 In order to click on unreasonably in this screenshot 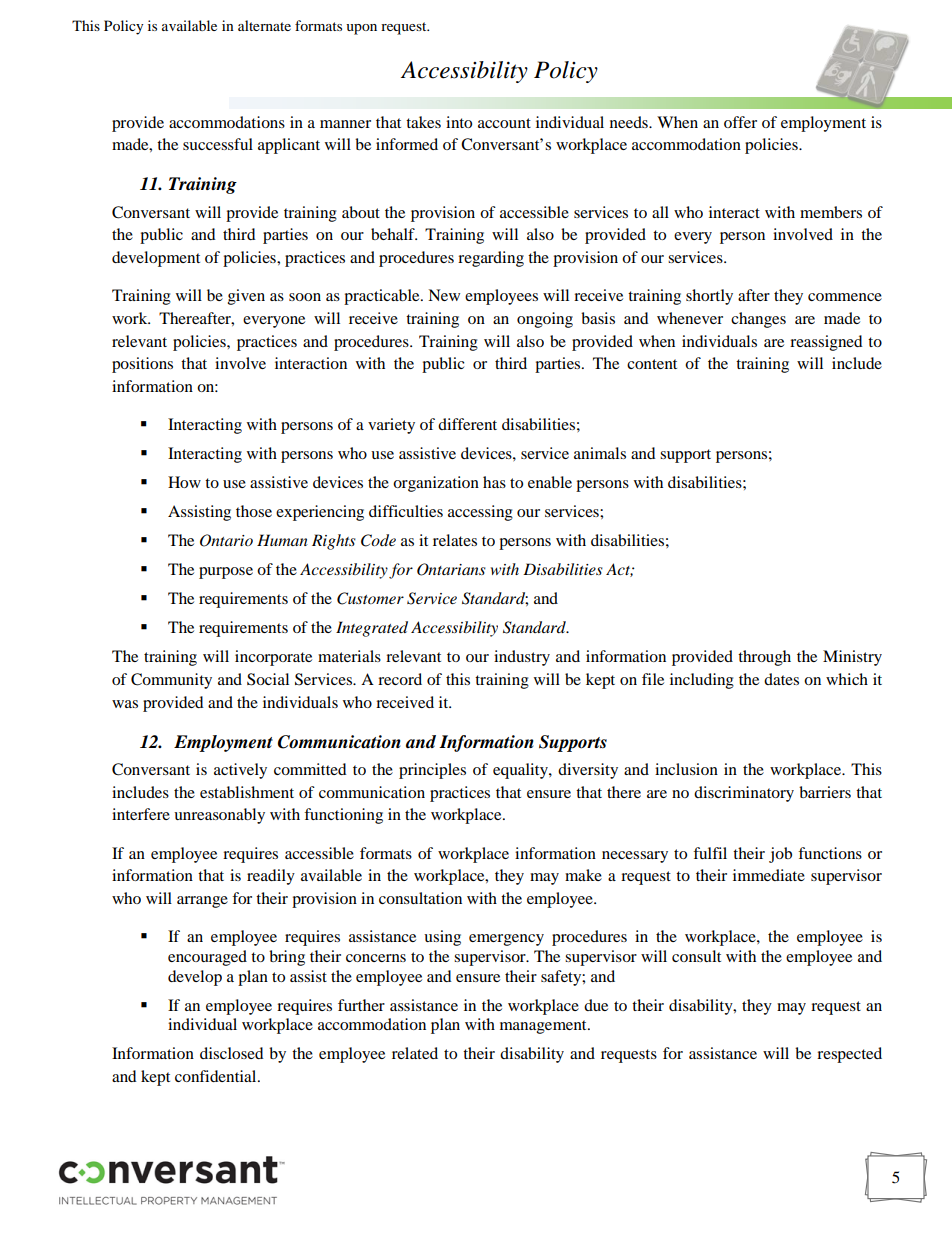, I will do `click(219, 816)`.
